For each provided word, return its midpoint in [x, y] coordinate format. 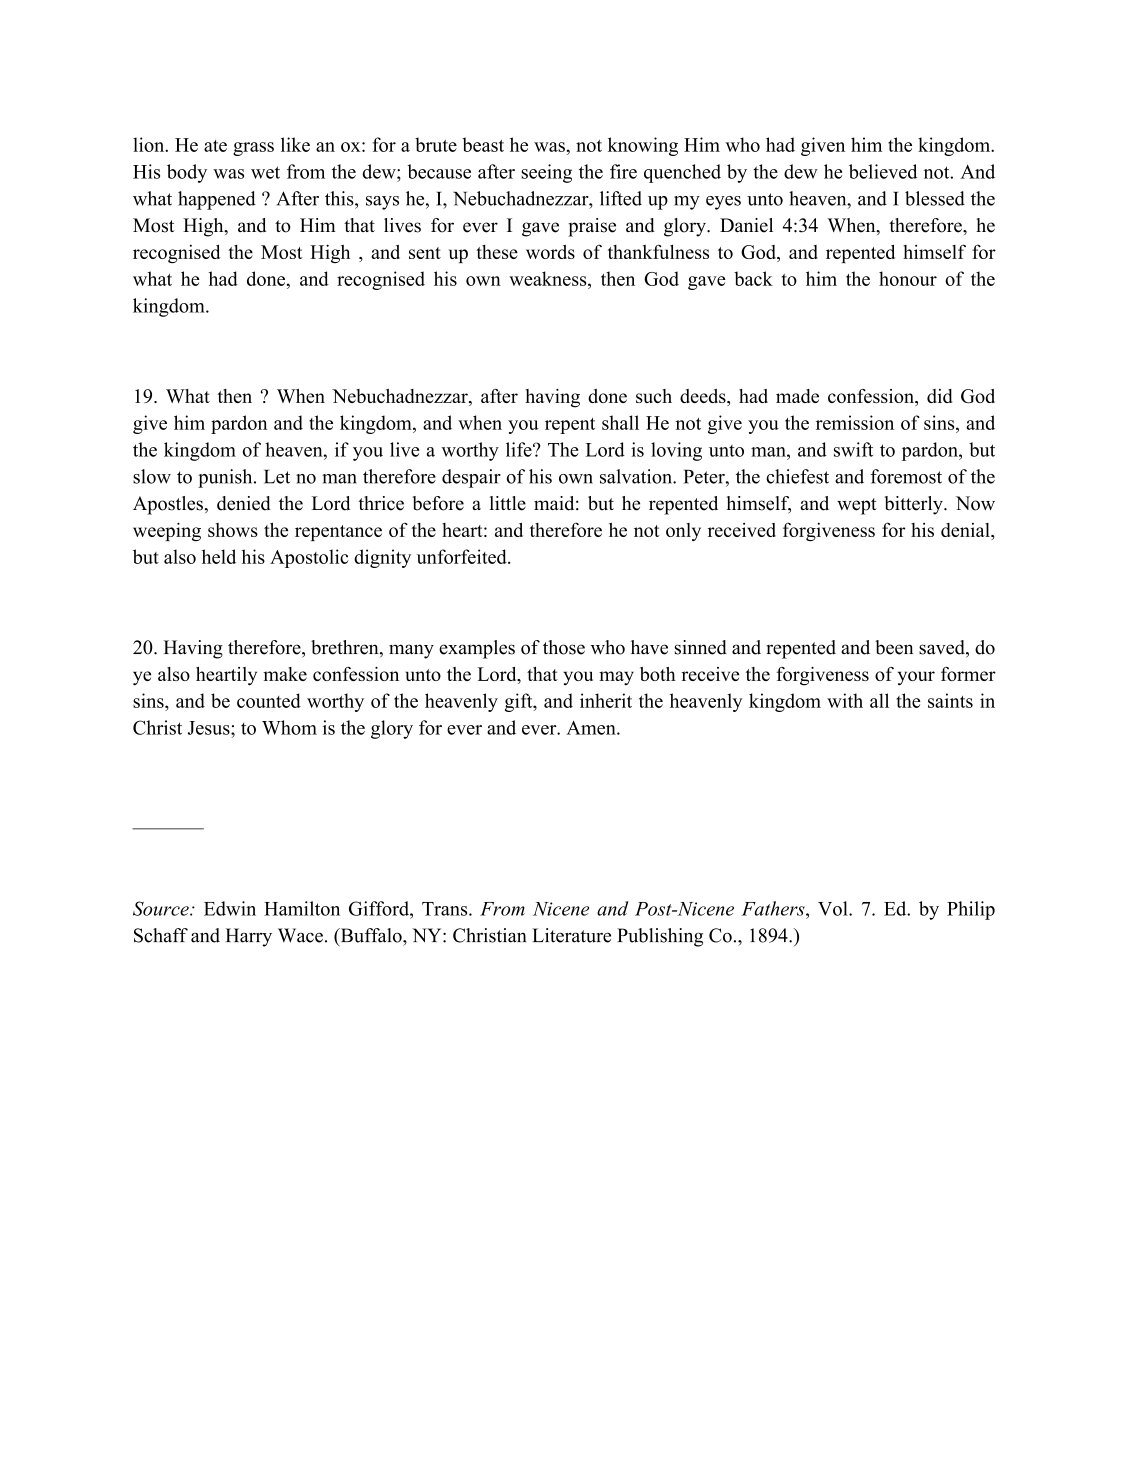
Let [277, 477]
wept [857, 506]
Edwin [230, 908]
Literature [571, 935]
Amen [592, 728]
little [508, 503]
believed [883, 171]
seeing [546, 173]
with [845, 700]
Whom [289, 727]
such [654, 396]
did [939, 396]
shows [233, 530]
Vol [834, 908]
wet [265, 172]
